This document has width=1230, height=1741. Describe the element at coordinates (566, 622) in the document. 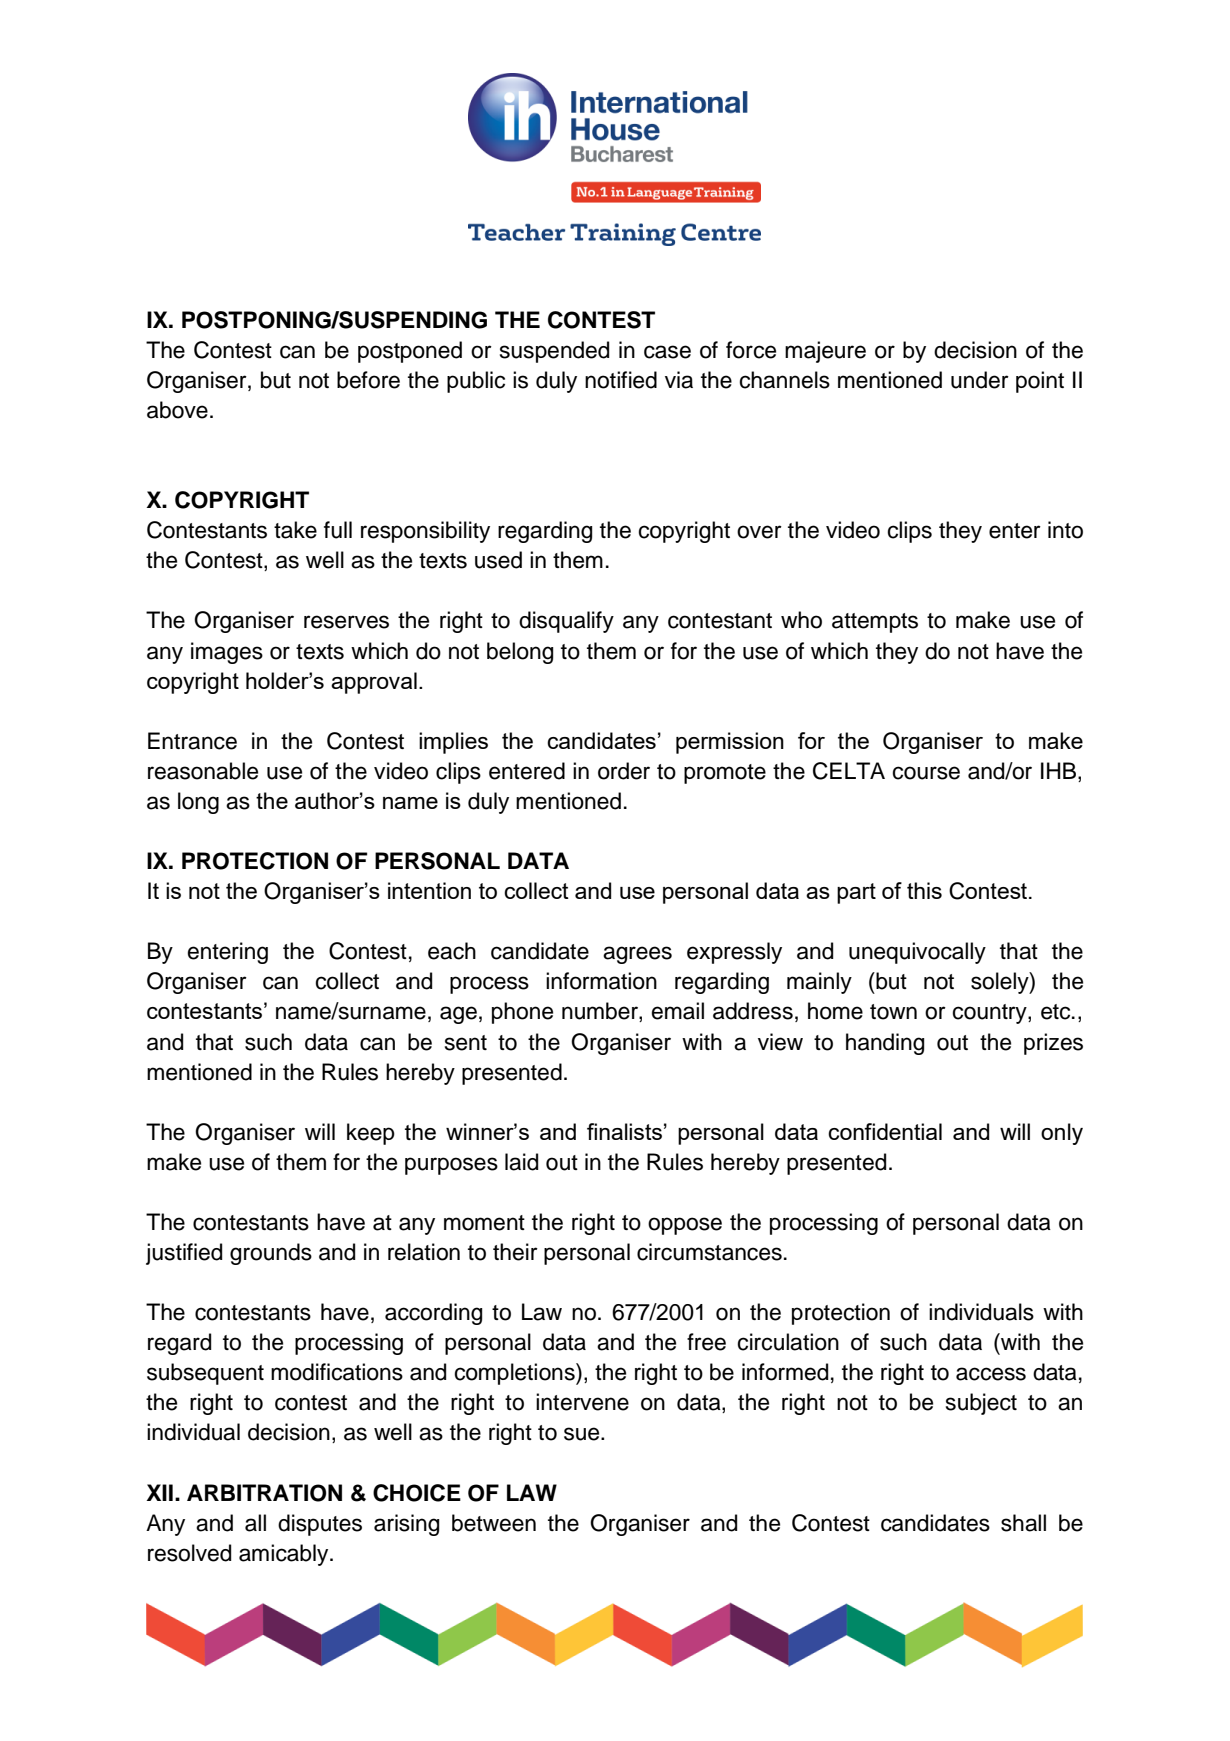

I see `disqualify` at that location.
